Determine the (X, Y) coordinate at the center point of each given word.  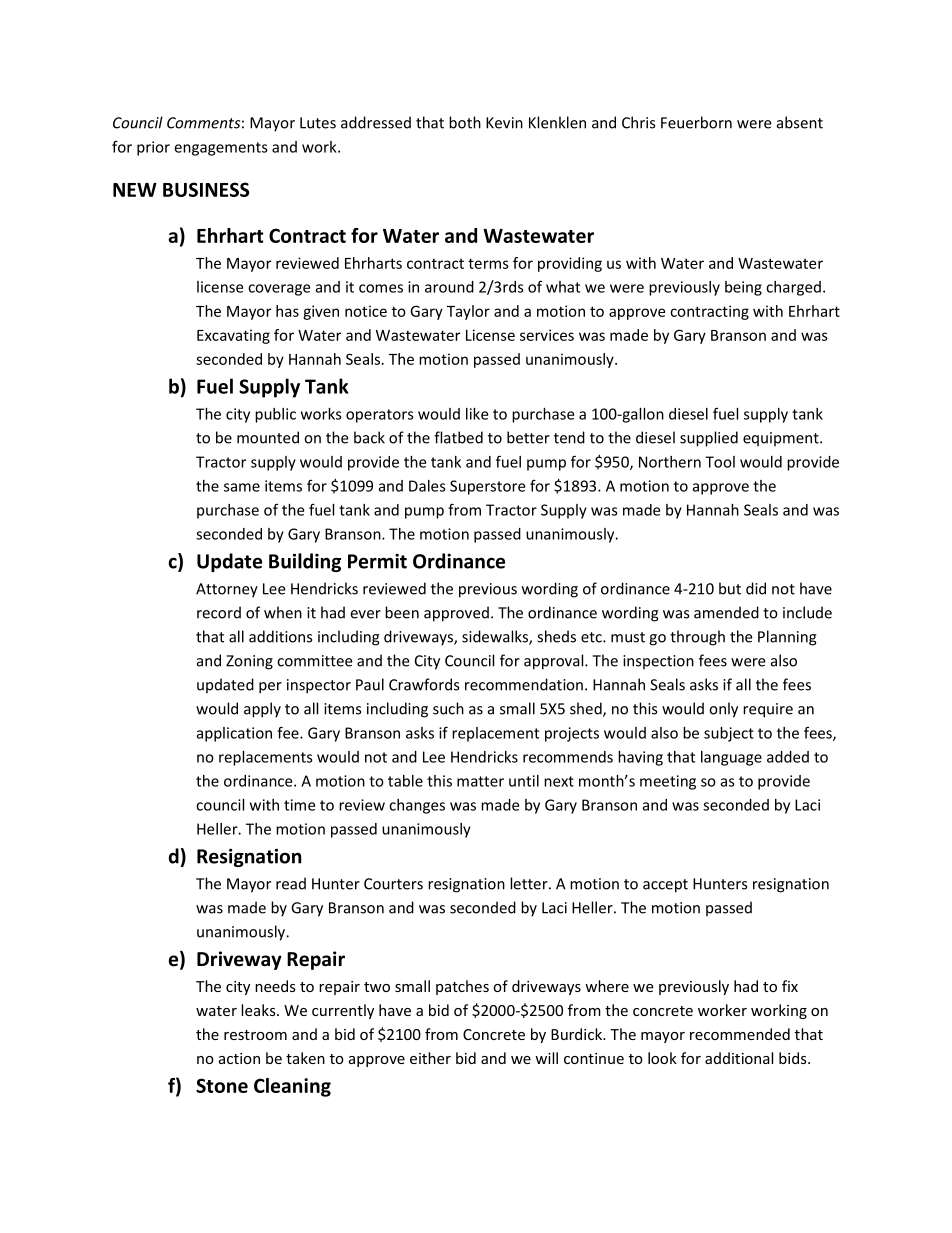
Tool (720, 462)
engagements (221, 149)
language (731, 758)
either (430, 1058)
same (242, 487)
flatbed (458, 437)
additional (739, 1058)
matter (480, 781)
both (465, 122)
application (234, 734)
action (239, 1058)
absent (800, 122)
